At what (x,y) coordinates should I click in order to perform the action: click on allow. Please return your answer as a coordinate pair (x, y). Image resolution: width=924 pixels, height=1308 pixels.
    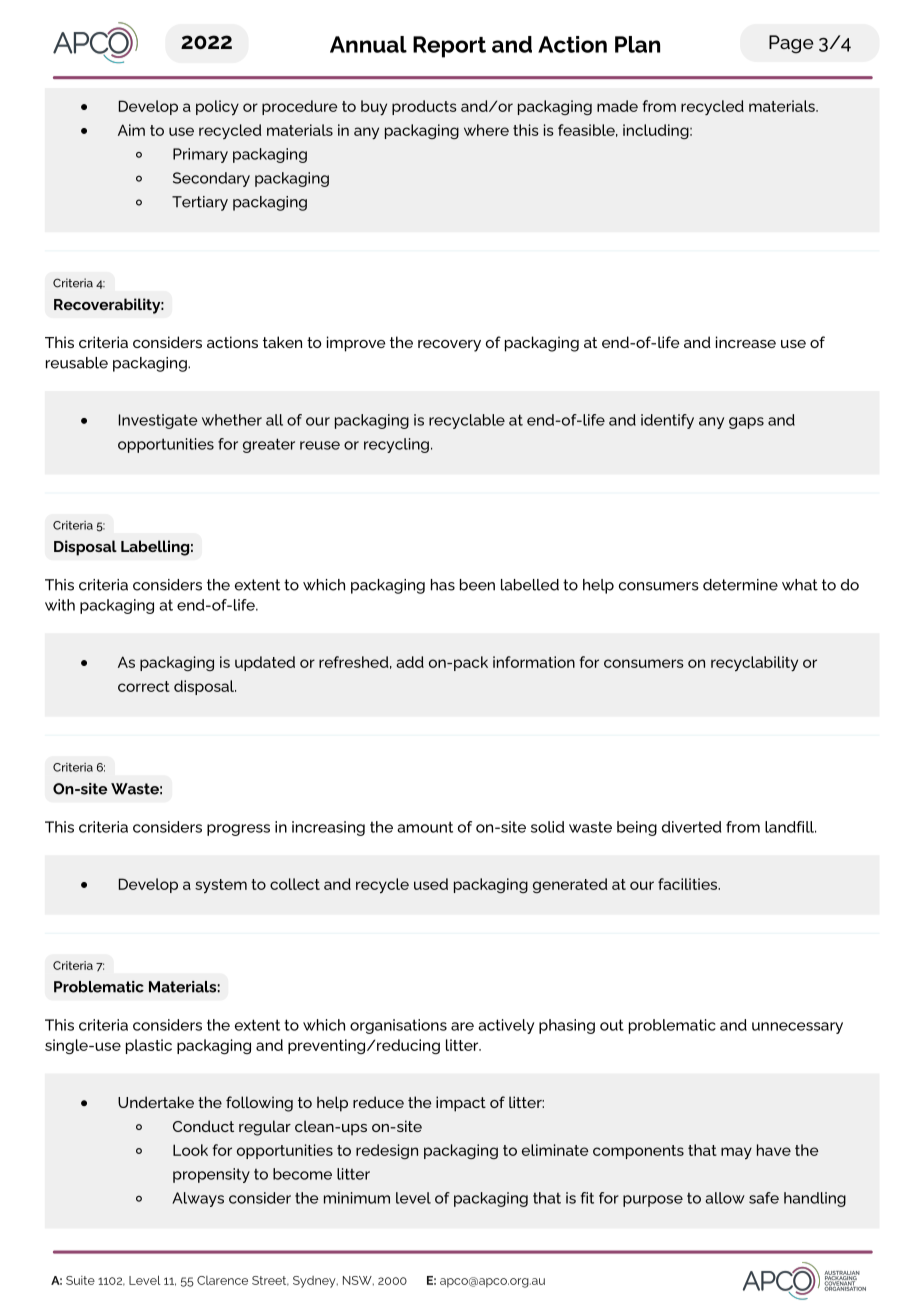
    Looking at the image, I should click on (725, 1198).
